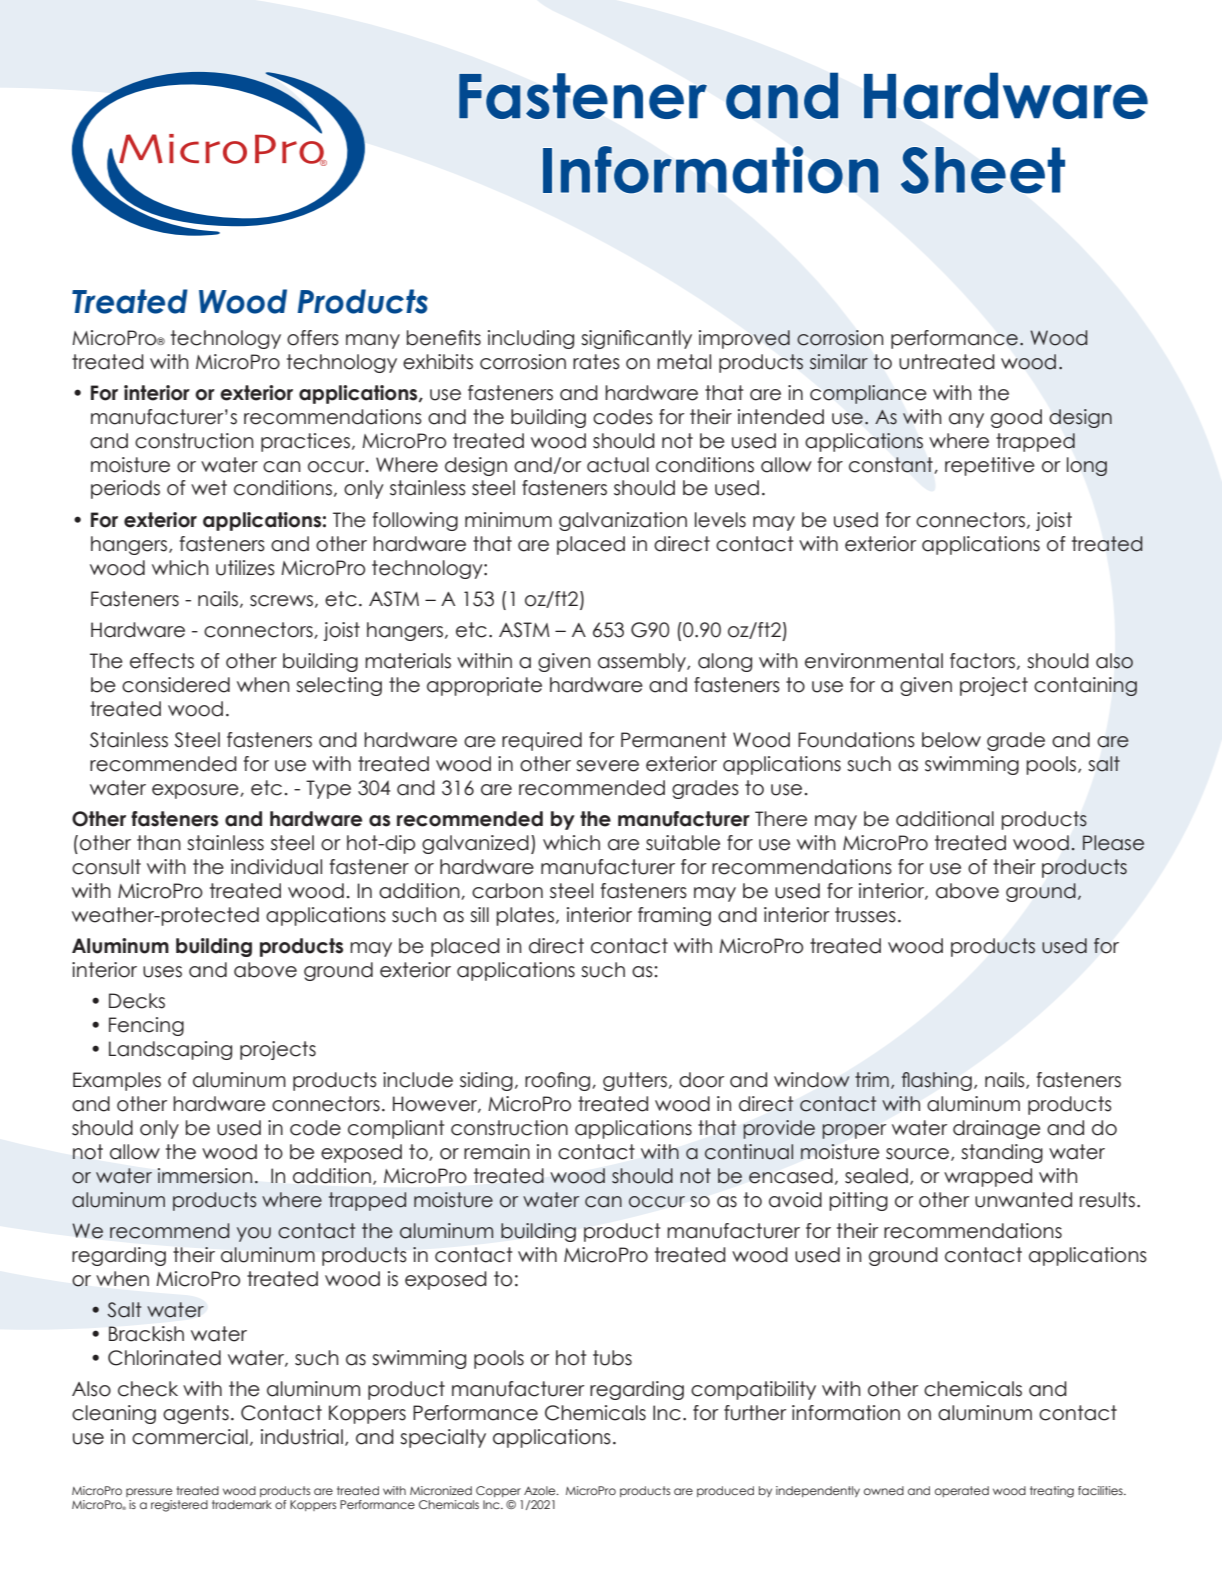  I want to click on Please, so click(1113, 843).
